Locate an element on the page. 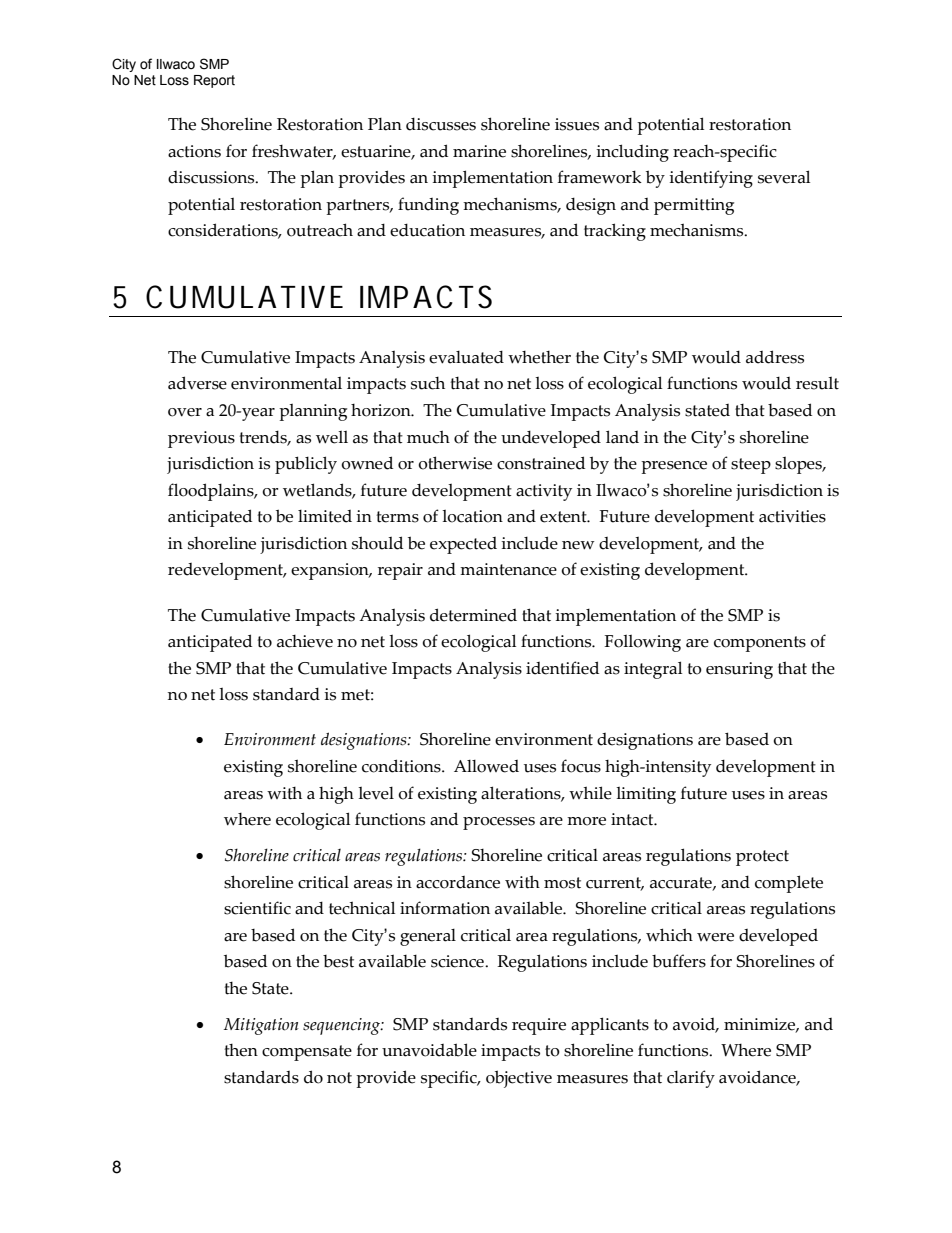 This document has width=952, height=1233. processes is located at coordinates (499, 823).
